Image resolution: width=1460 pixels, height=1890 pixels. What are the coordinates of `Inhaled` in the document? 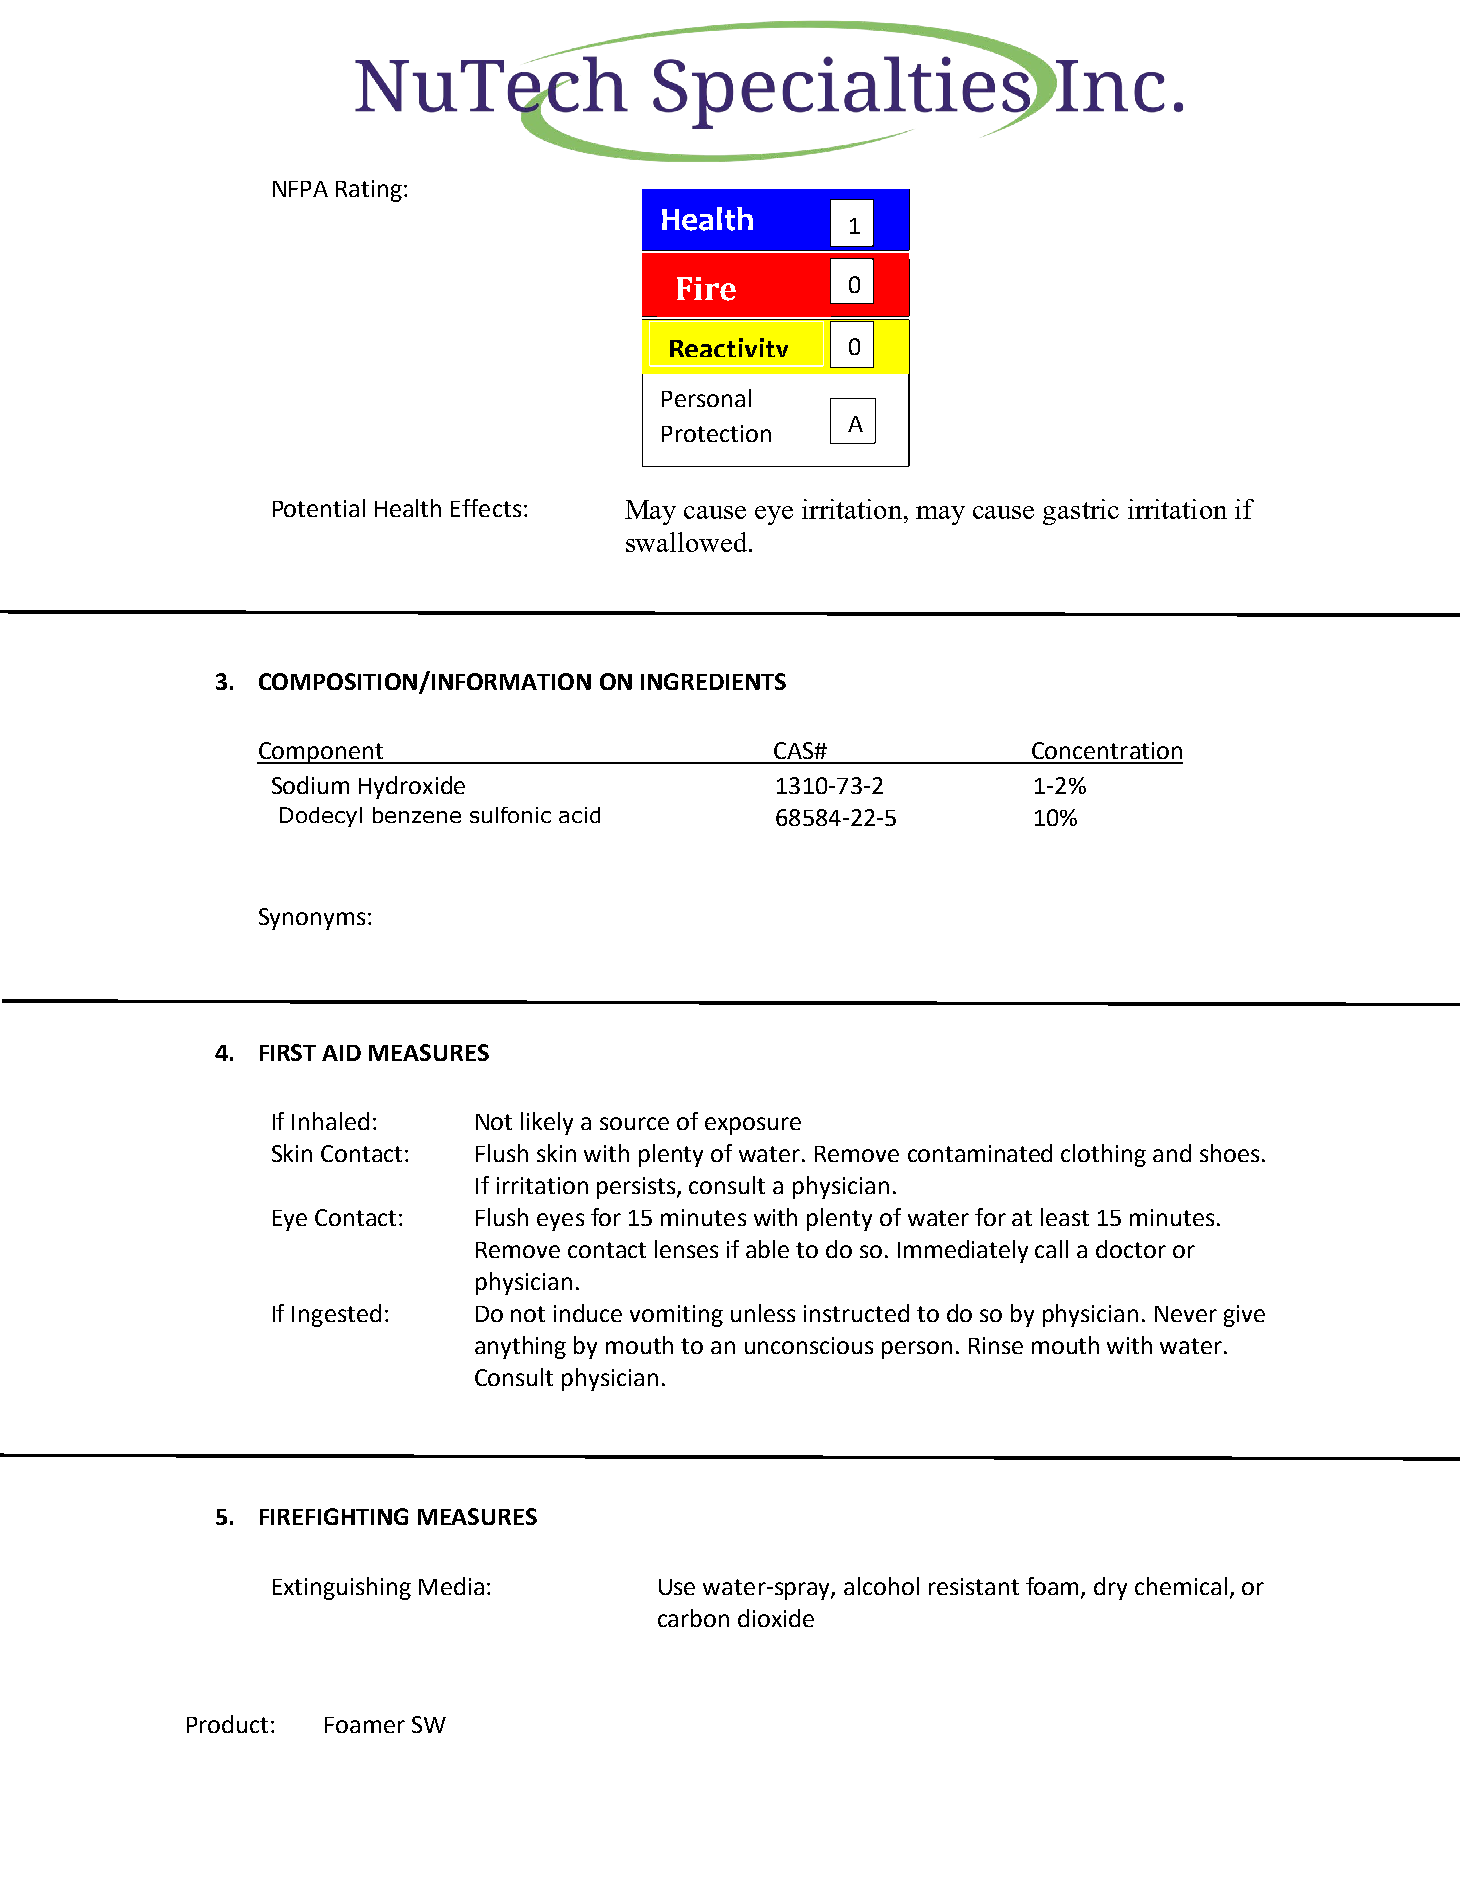 It's located at (330, 1121).
